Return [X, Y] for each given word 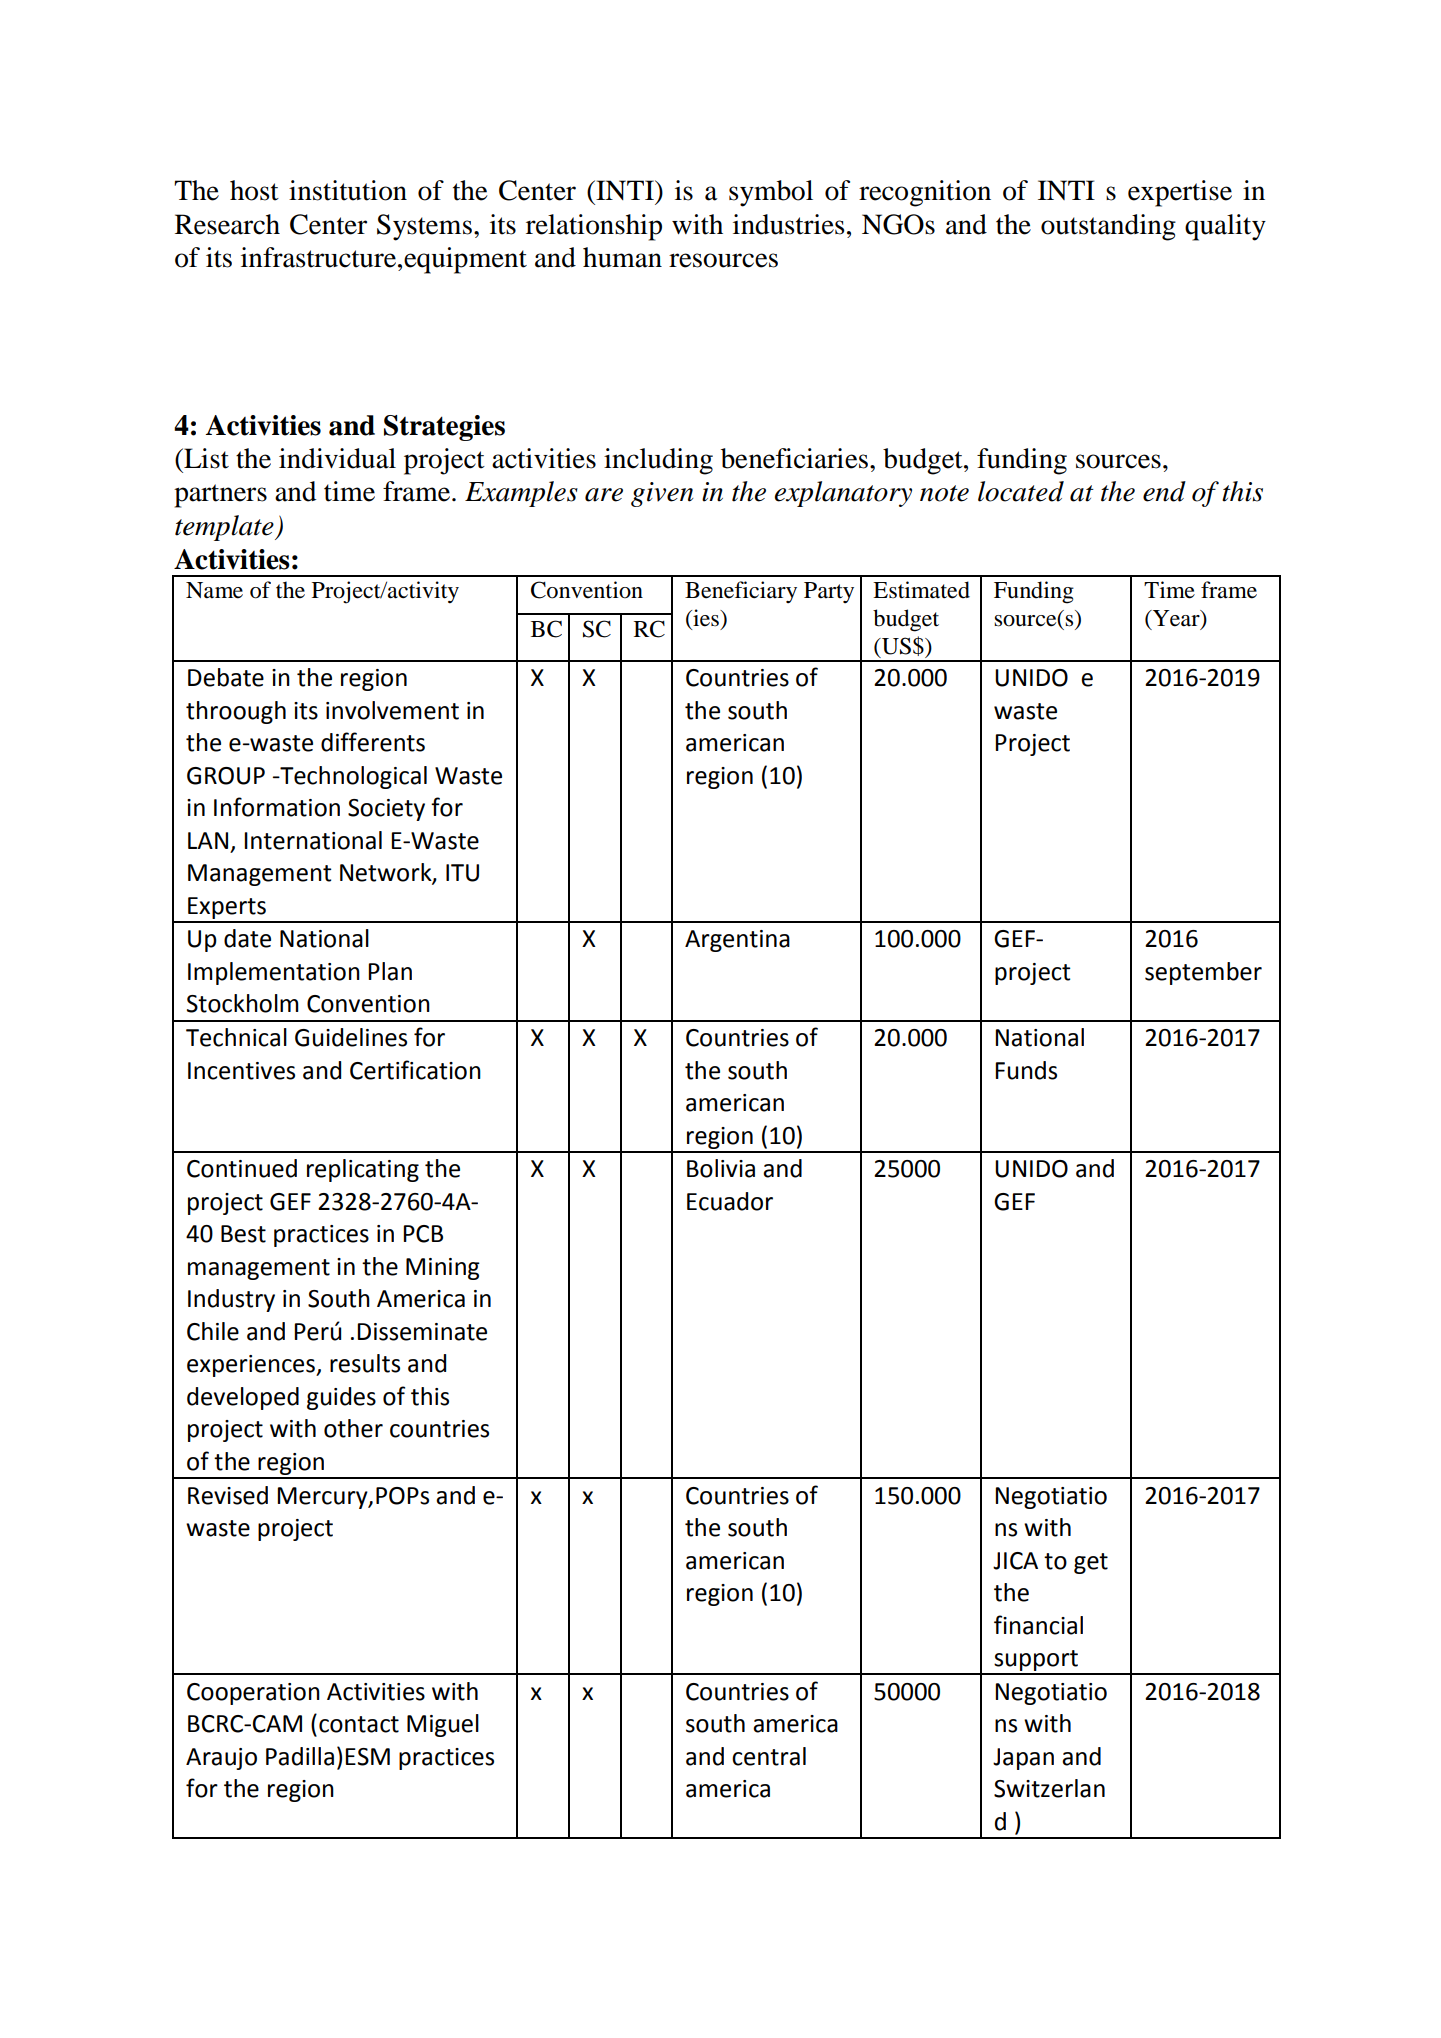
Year [1176, 619]
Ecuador [730, 1201]
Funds [1026, 1070]
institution [348, 190]
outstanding [1108, 227]
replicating [363, 1170]
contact [359, 1724]
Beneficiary [741, 592]
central [769, 1756]
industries [789, 224]
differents [373, 742]
